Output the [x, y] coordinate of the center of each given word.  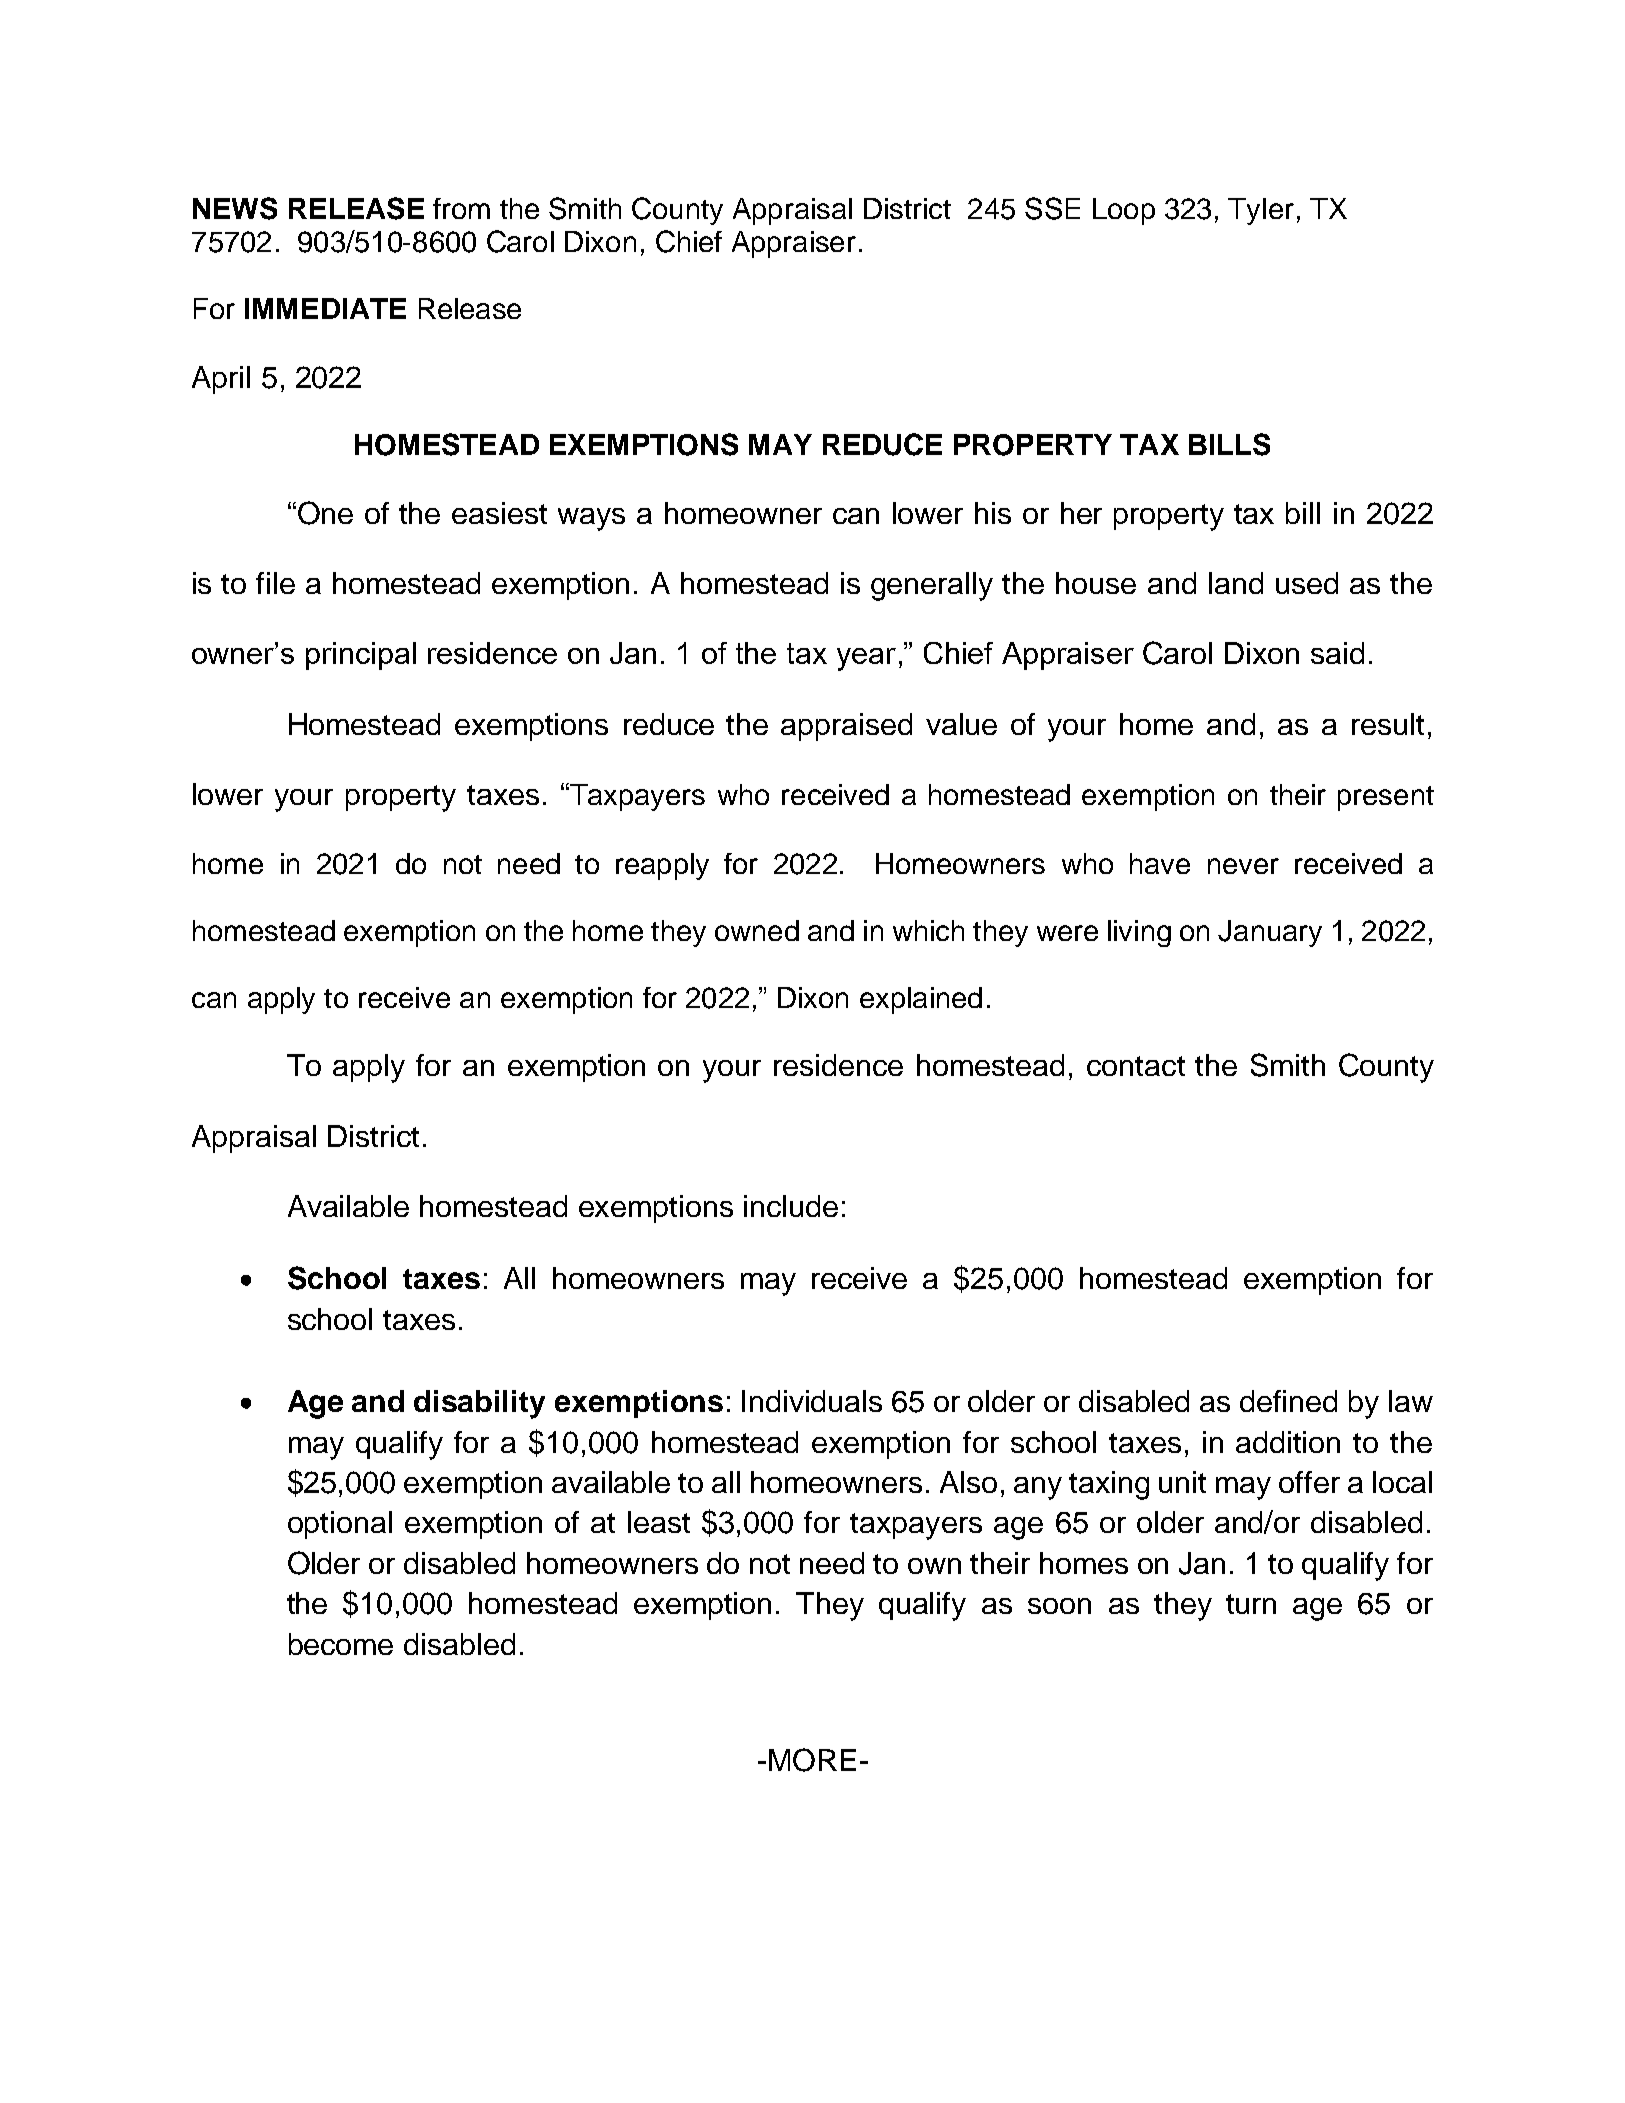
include [791, 1206]
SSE [1052, 208]
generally [932, 586]
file [275, 583]
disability [479, 1404]
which [928, 930]
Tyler [1261, 211]
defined [1288, 1401]
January [1270, 933]
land [1236, 583]
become [341, 1644]
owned [757, 930]
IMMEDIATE [325, 308]
